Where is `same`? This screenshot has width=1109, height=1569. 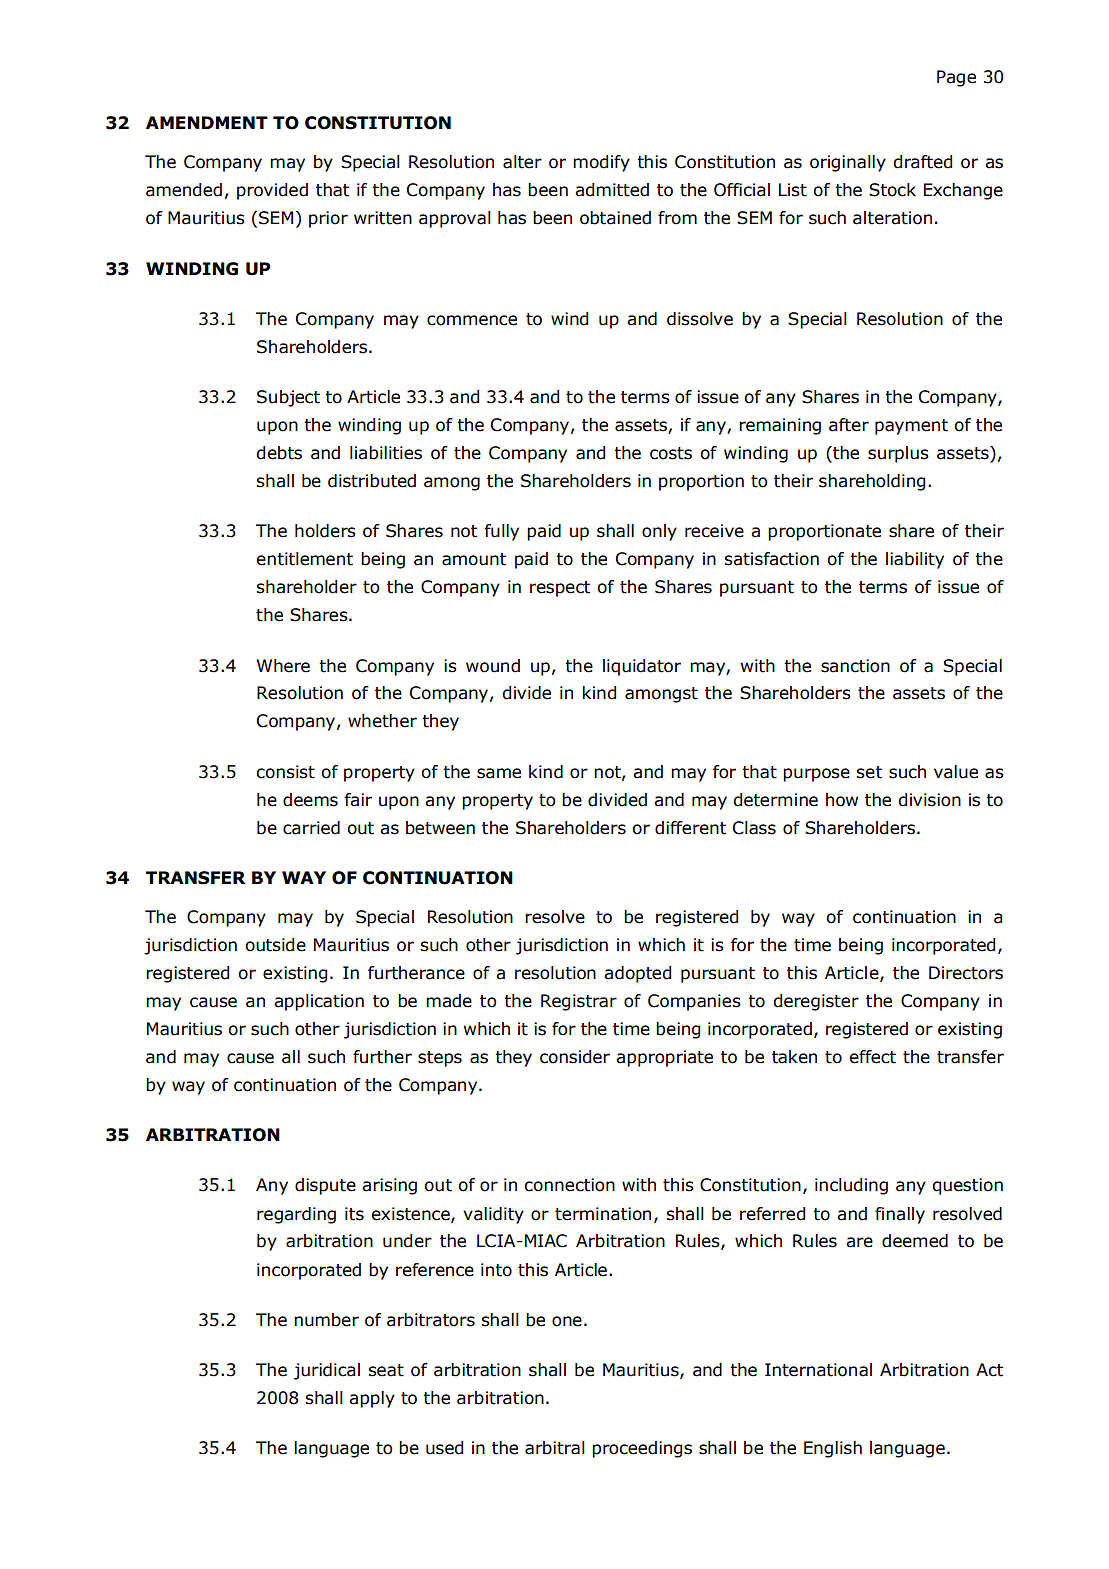
same is located at coordinates (499, 773).
